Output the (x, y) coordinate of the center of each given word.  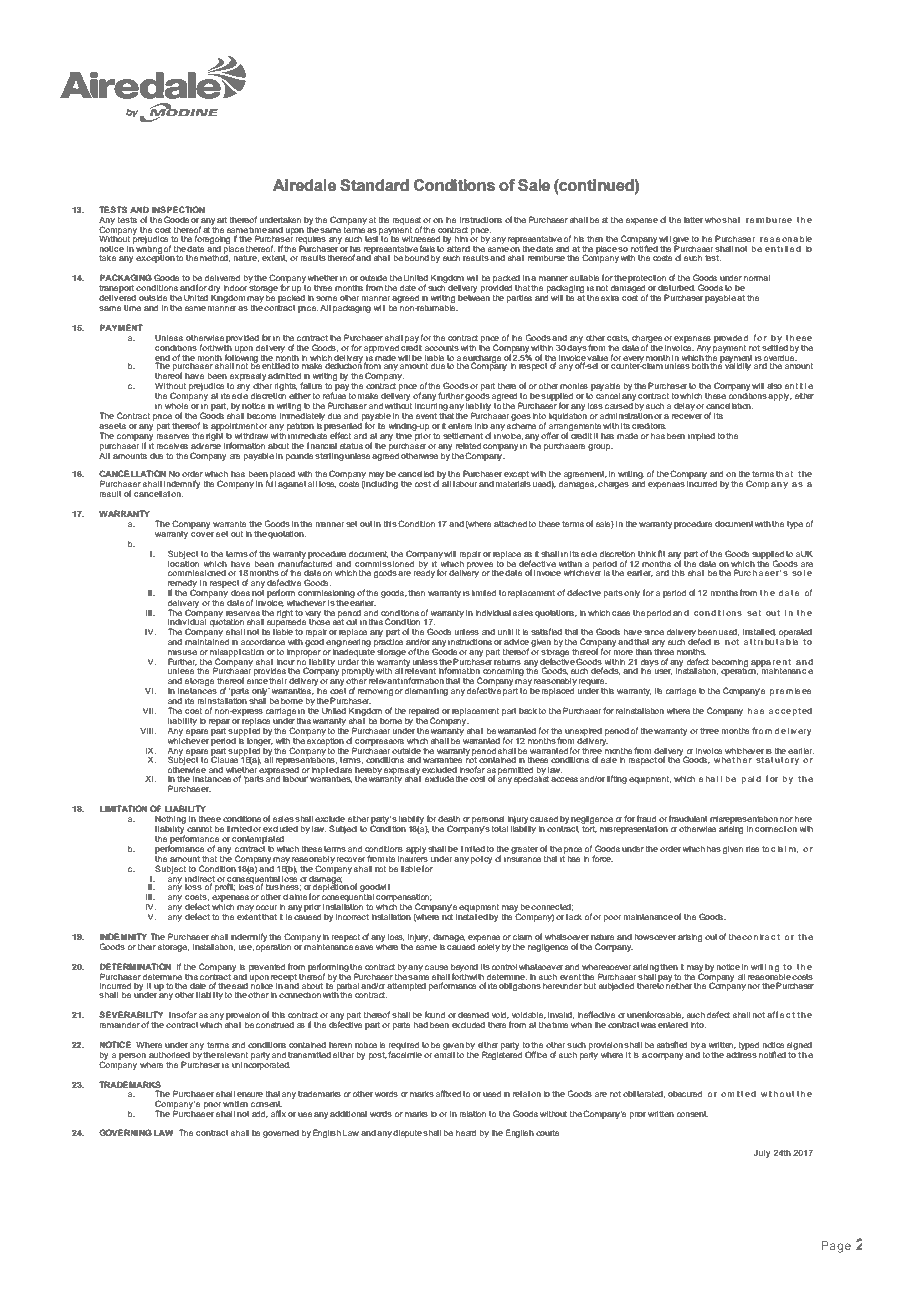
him (461, 239)
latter (693, 220)
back (528, 711)
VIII (148, 731)
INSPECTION (178, 209)
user (663, 672)
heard (466, 1133)
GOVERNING (125, 1132)
